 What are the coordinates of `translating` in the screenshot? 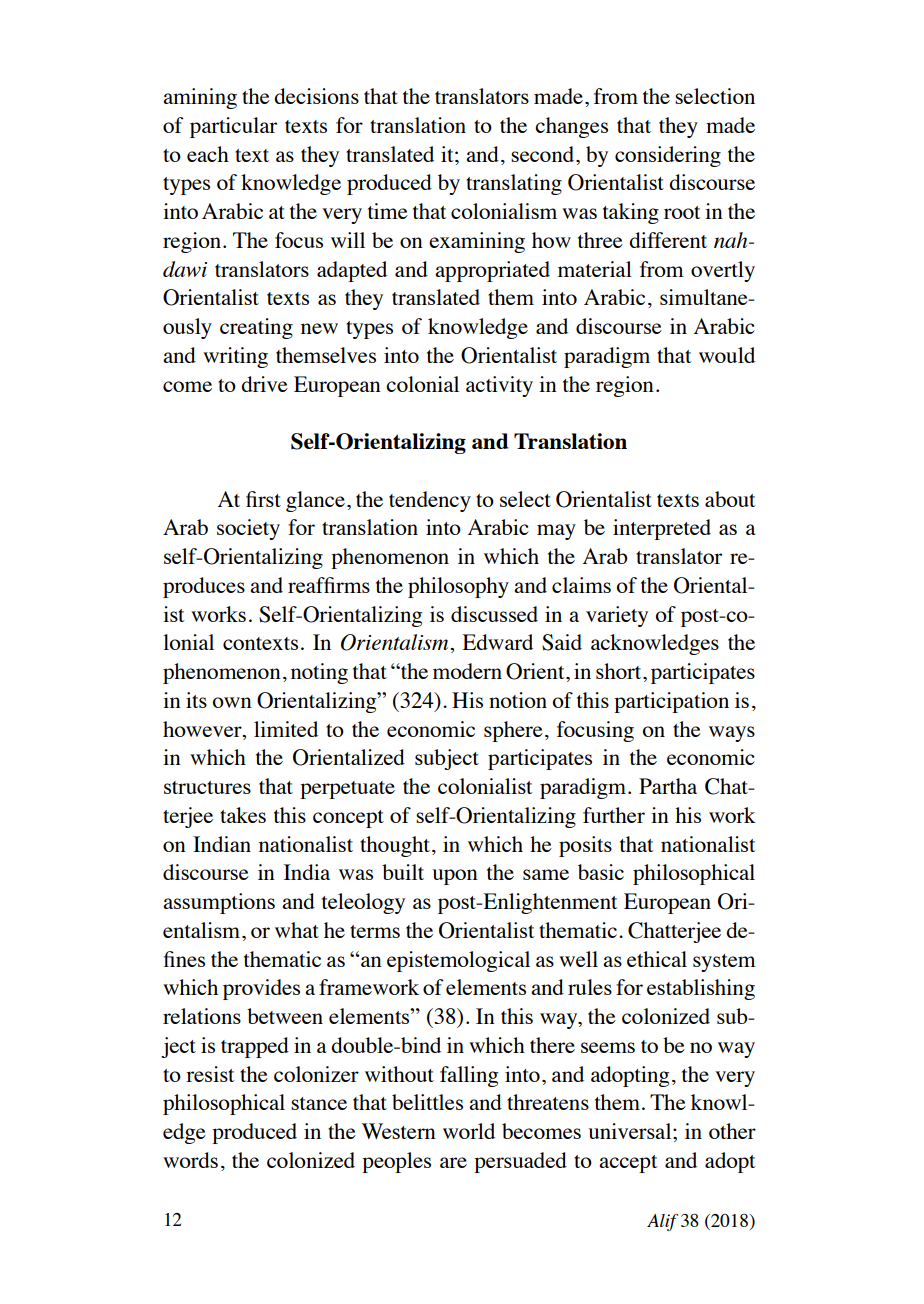 It's located at (514, 184).
